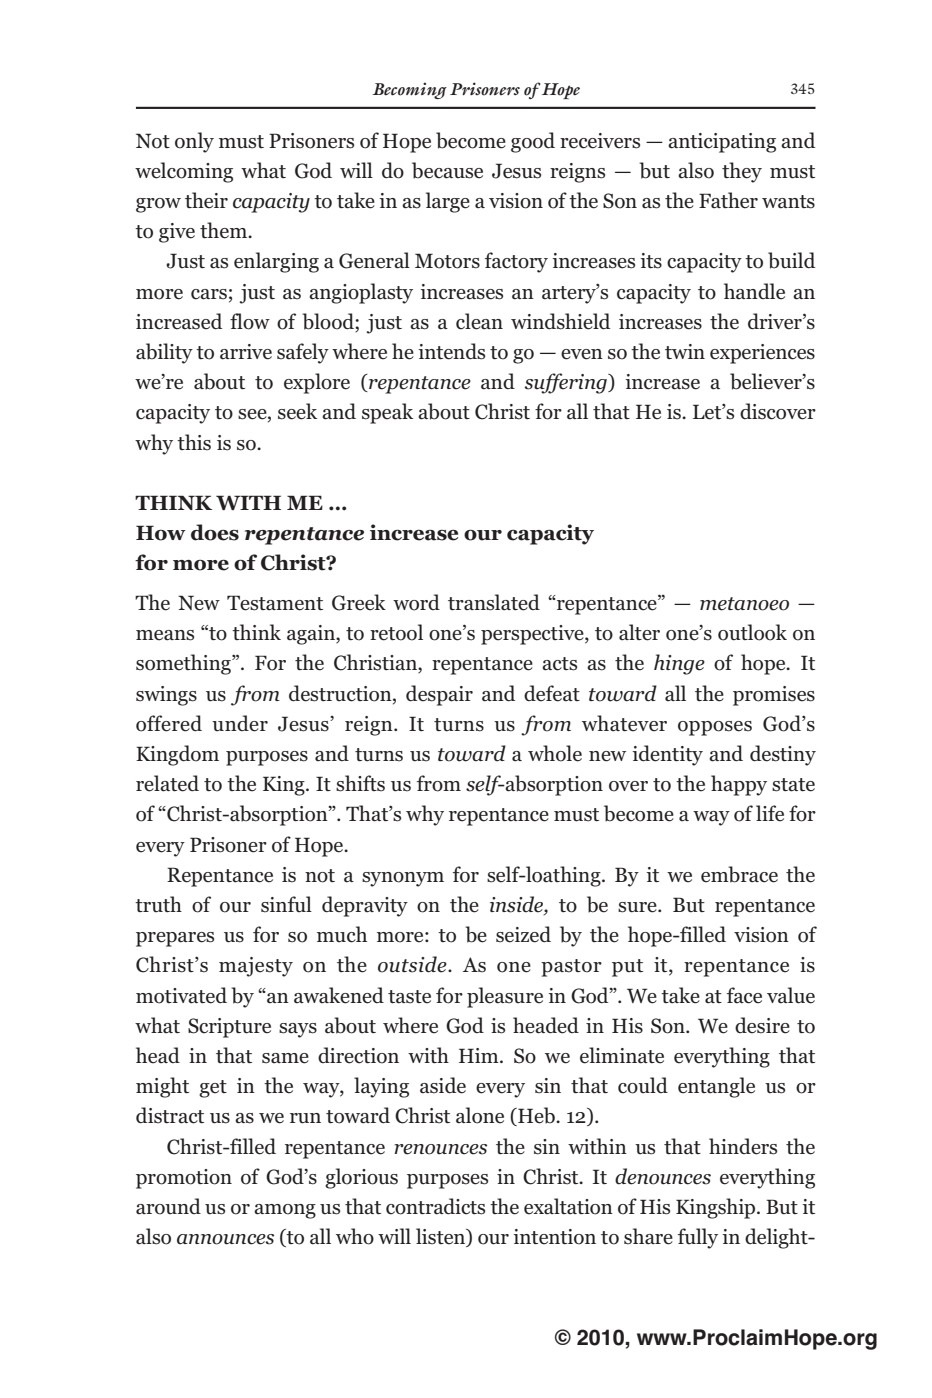 The height and width of the page is (1398, 932). What do you see at coordinates (435, 1206) in the page?
I see `contradicts` at bounding box center [435, 1206].
